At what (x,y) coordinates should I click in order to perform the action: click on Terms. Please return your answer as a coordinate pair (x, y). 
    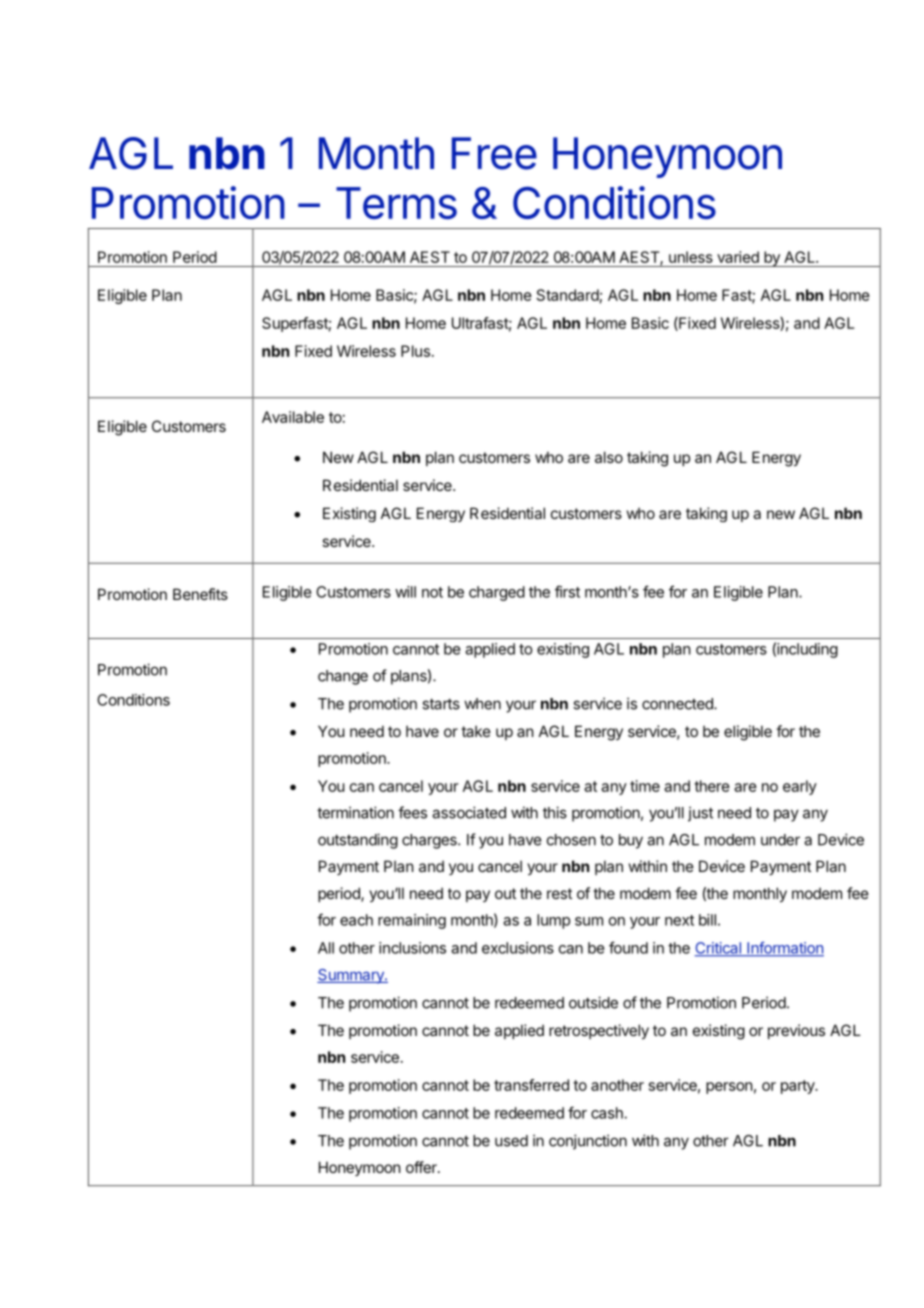
    Looking at the image, I should click on (396, 203).
